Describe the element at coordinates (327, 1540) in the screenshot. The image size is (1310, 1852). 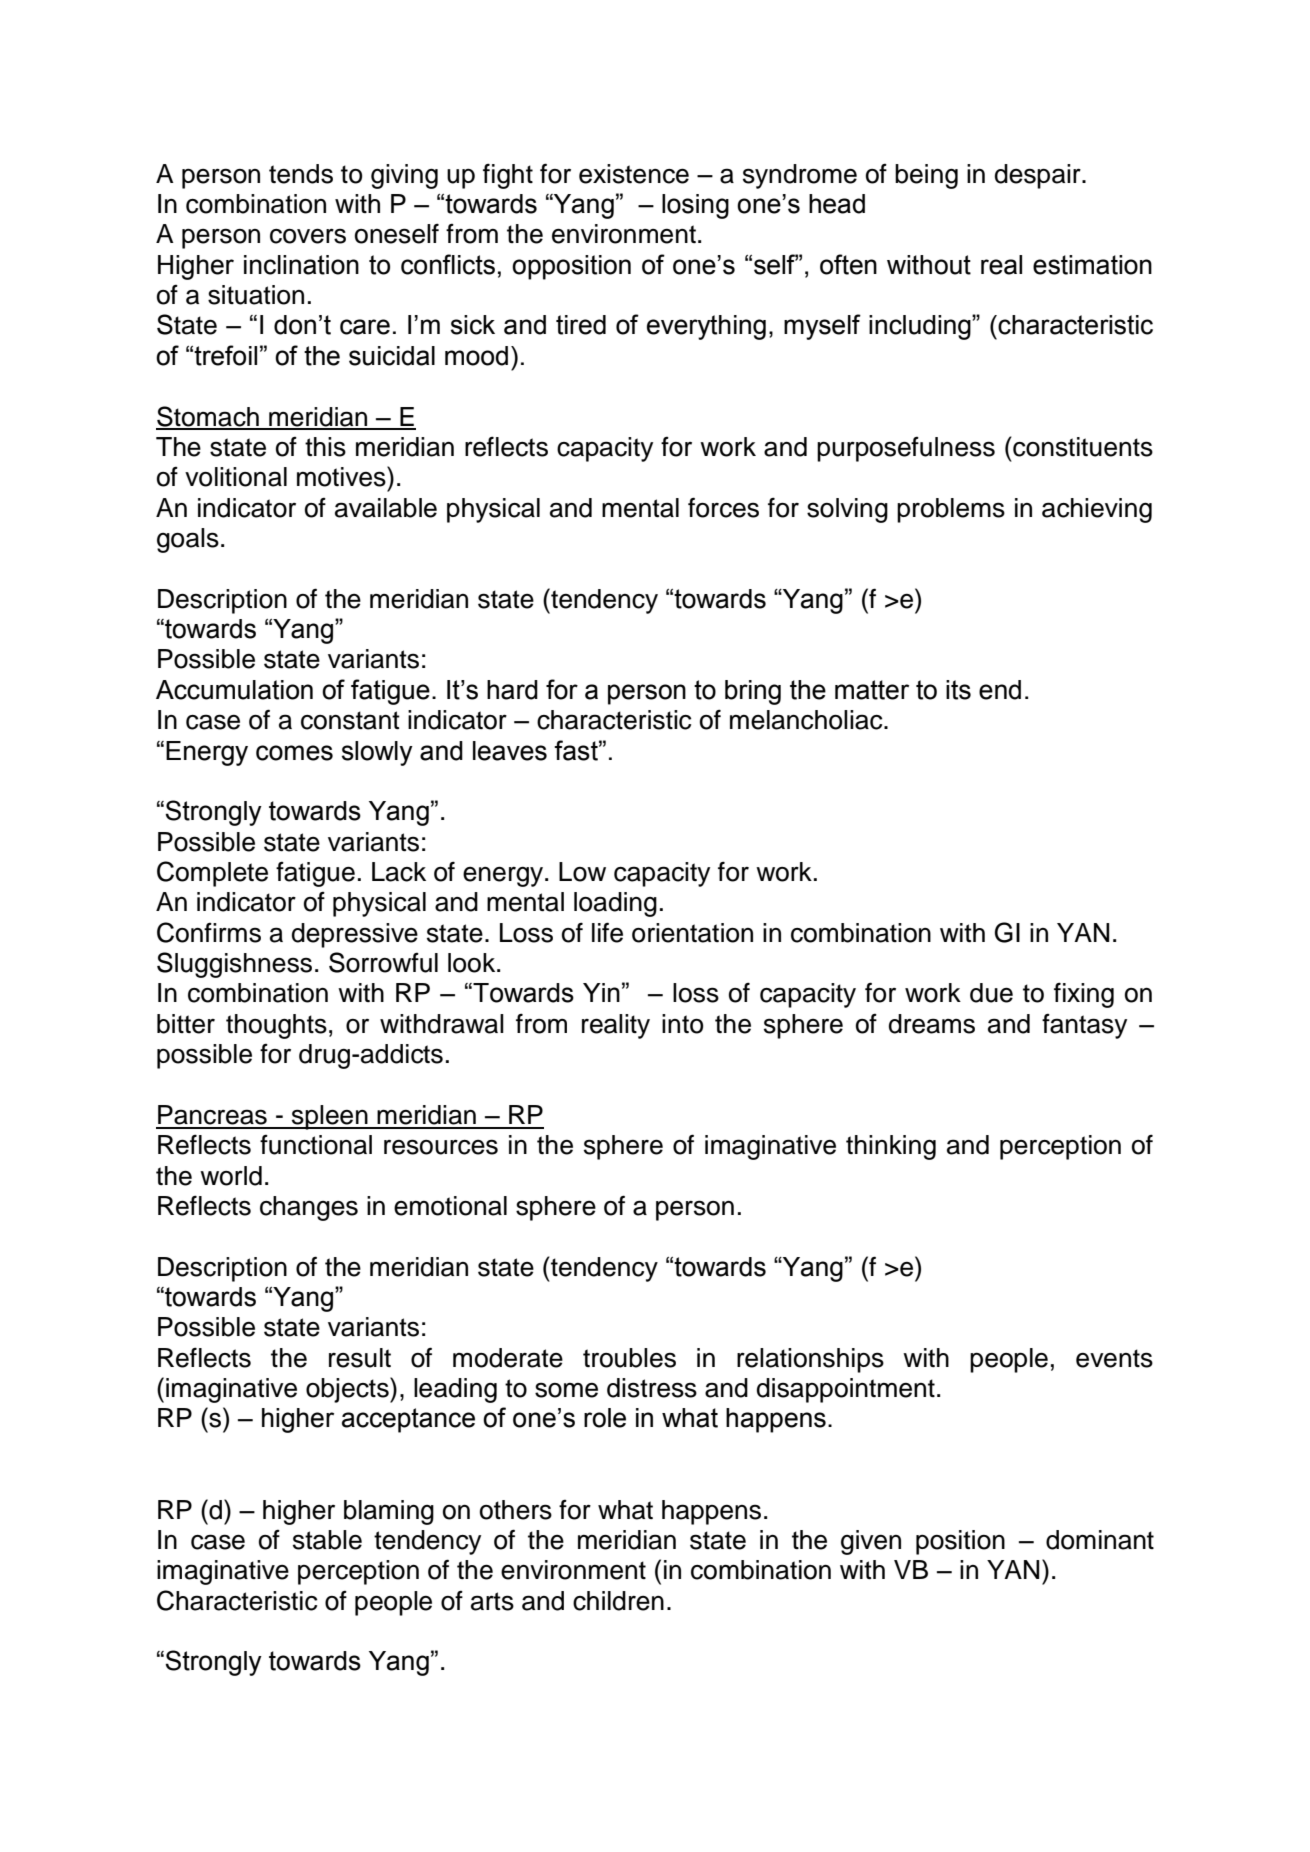
I see `stable` at that location.
